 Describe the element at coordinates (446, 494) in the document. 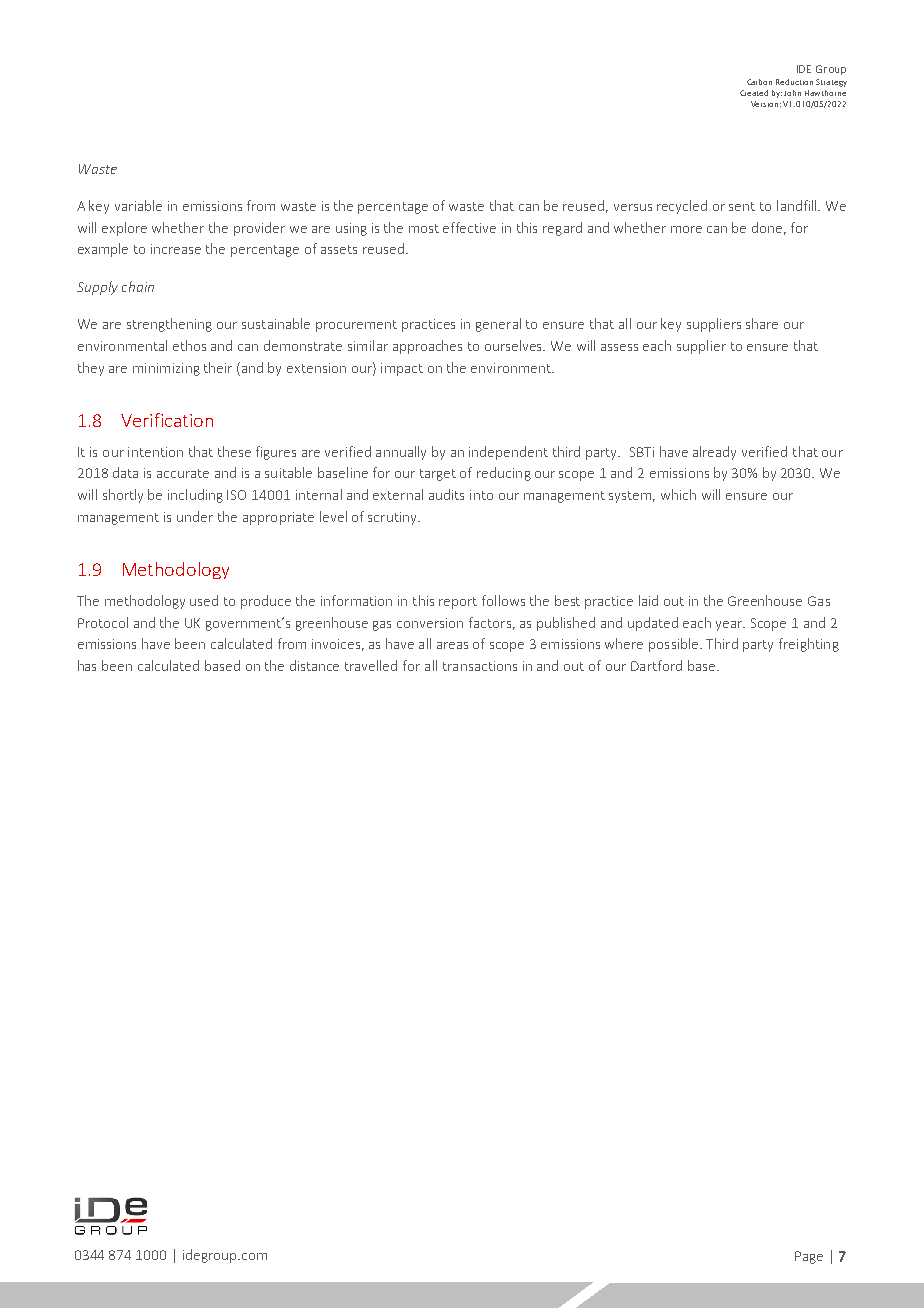

I see `audits` at that location.
